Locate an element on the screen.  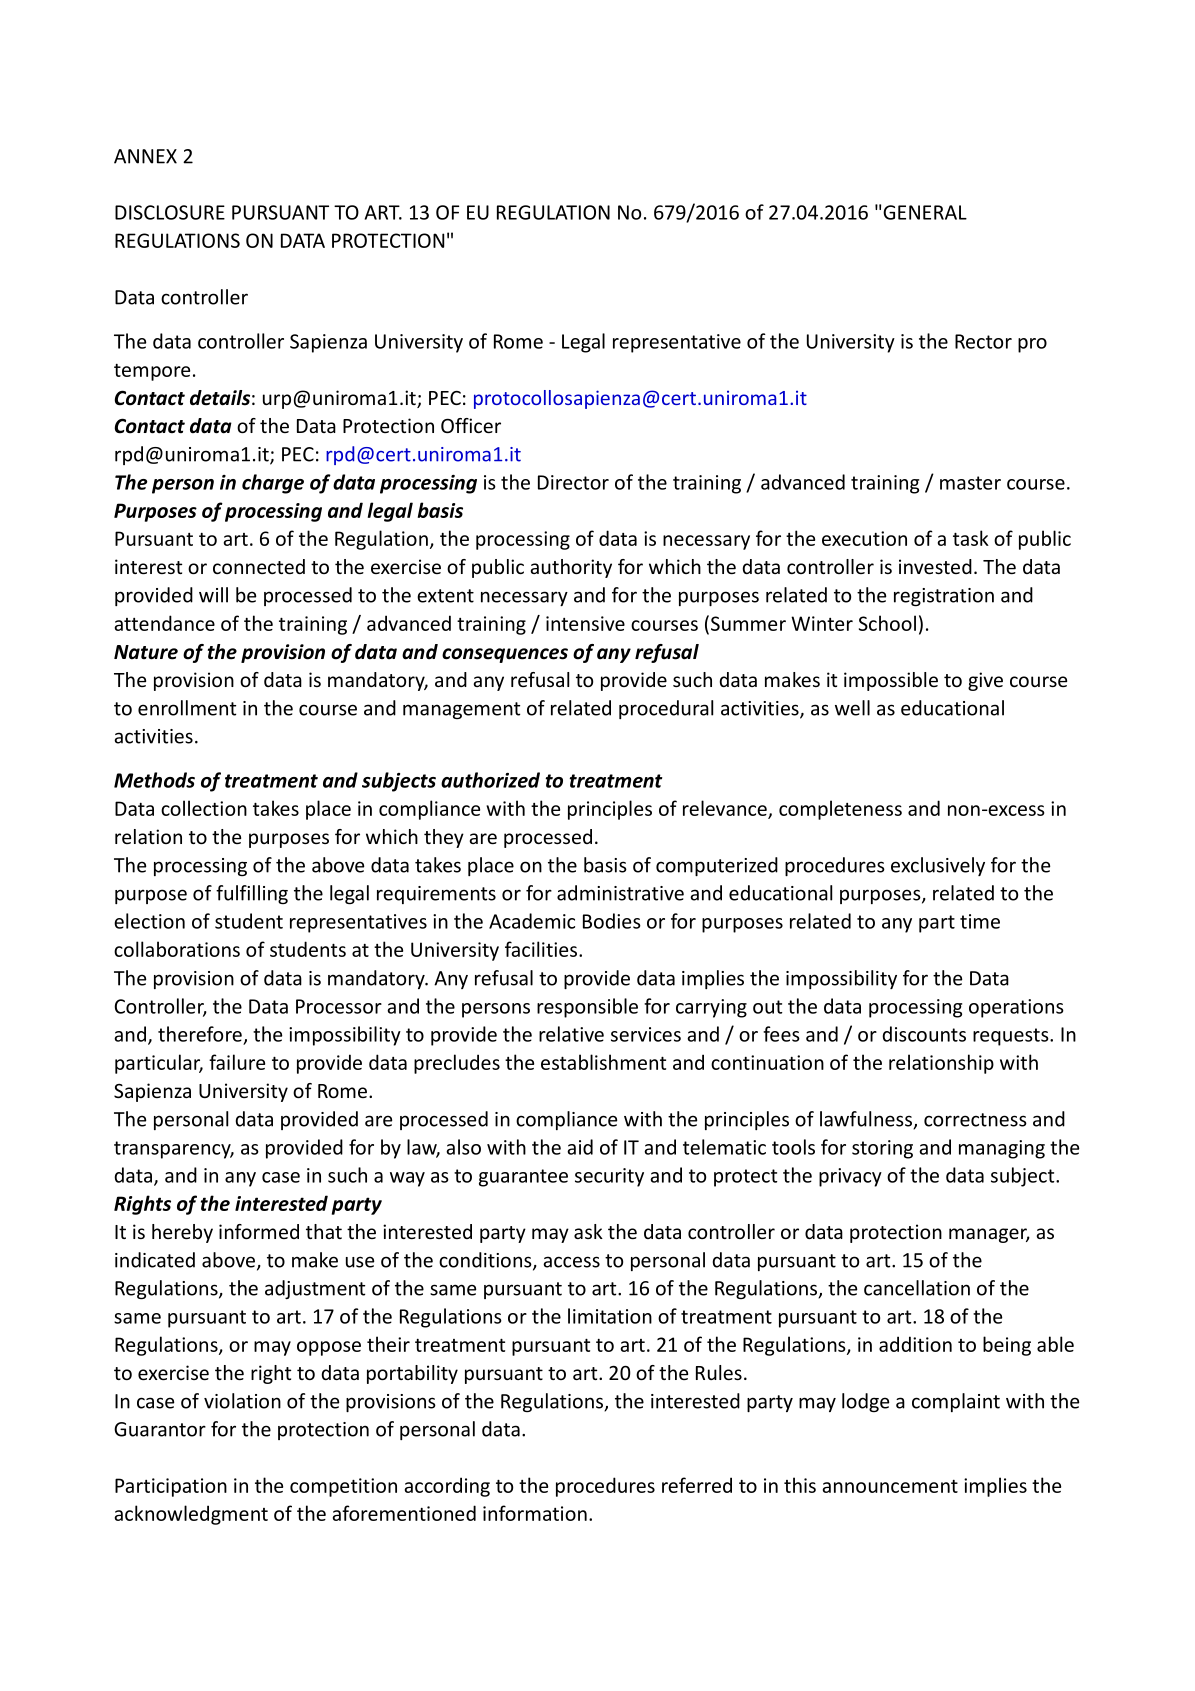
procedural is located at coordinates (666, 709).
